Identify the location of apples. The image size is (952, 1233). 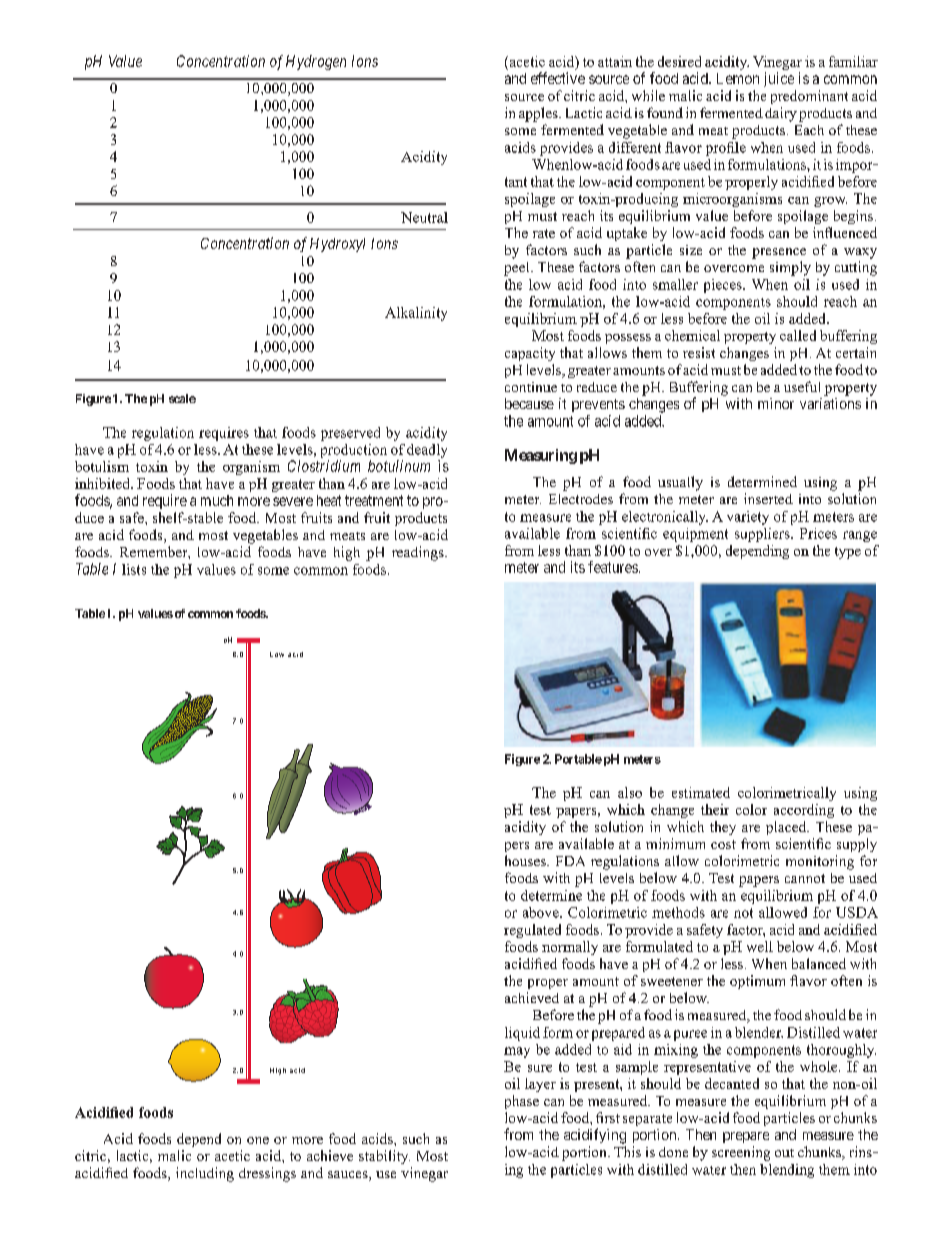
(539, 114).
